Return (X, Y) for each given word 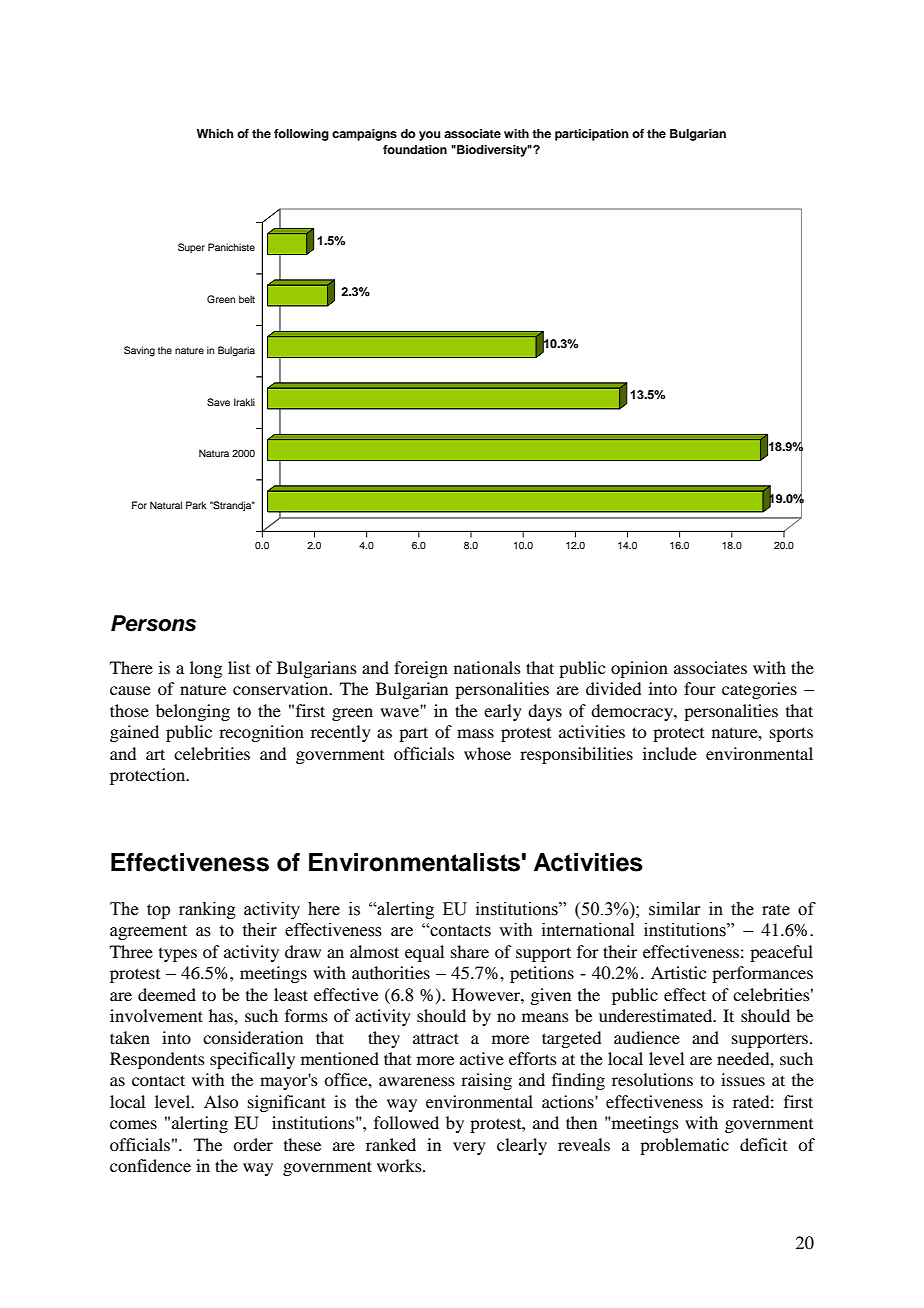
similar (675, 909)
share (470, 951)
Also (221, 1101)
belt (247, 299)
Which (215, 133)
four (700, 688)
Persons (153, 623)
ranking (207, 910)
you (429, 136)
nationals (487, 667)
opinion (639, 669)
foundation (415, 149)
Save (218, 402)
